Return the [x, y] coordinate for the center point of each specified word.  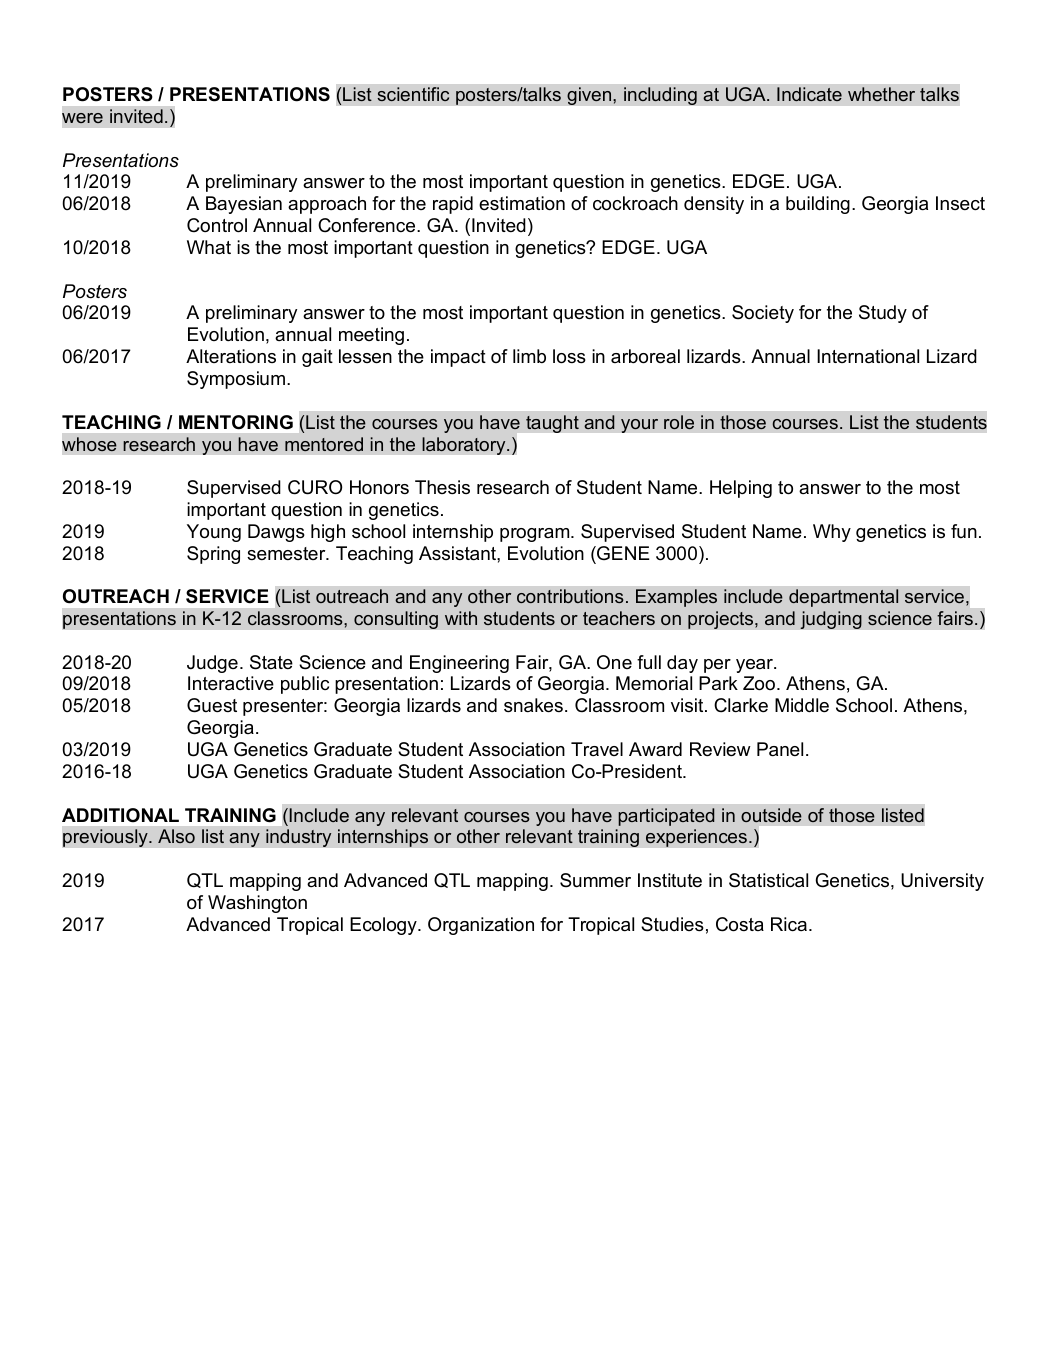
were [82, 118]
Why [832, 533]
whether [881, 94]
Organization [481, 926]
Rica [789, 924]
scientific [413, 94]
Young [214, 533]
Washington [257, 904]
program [536, 535]
